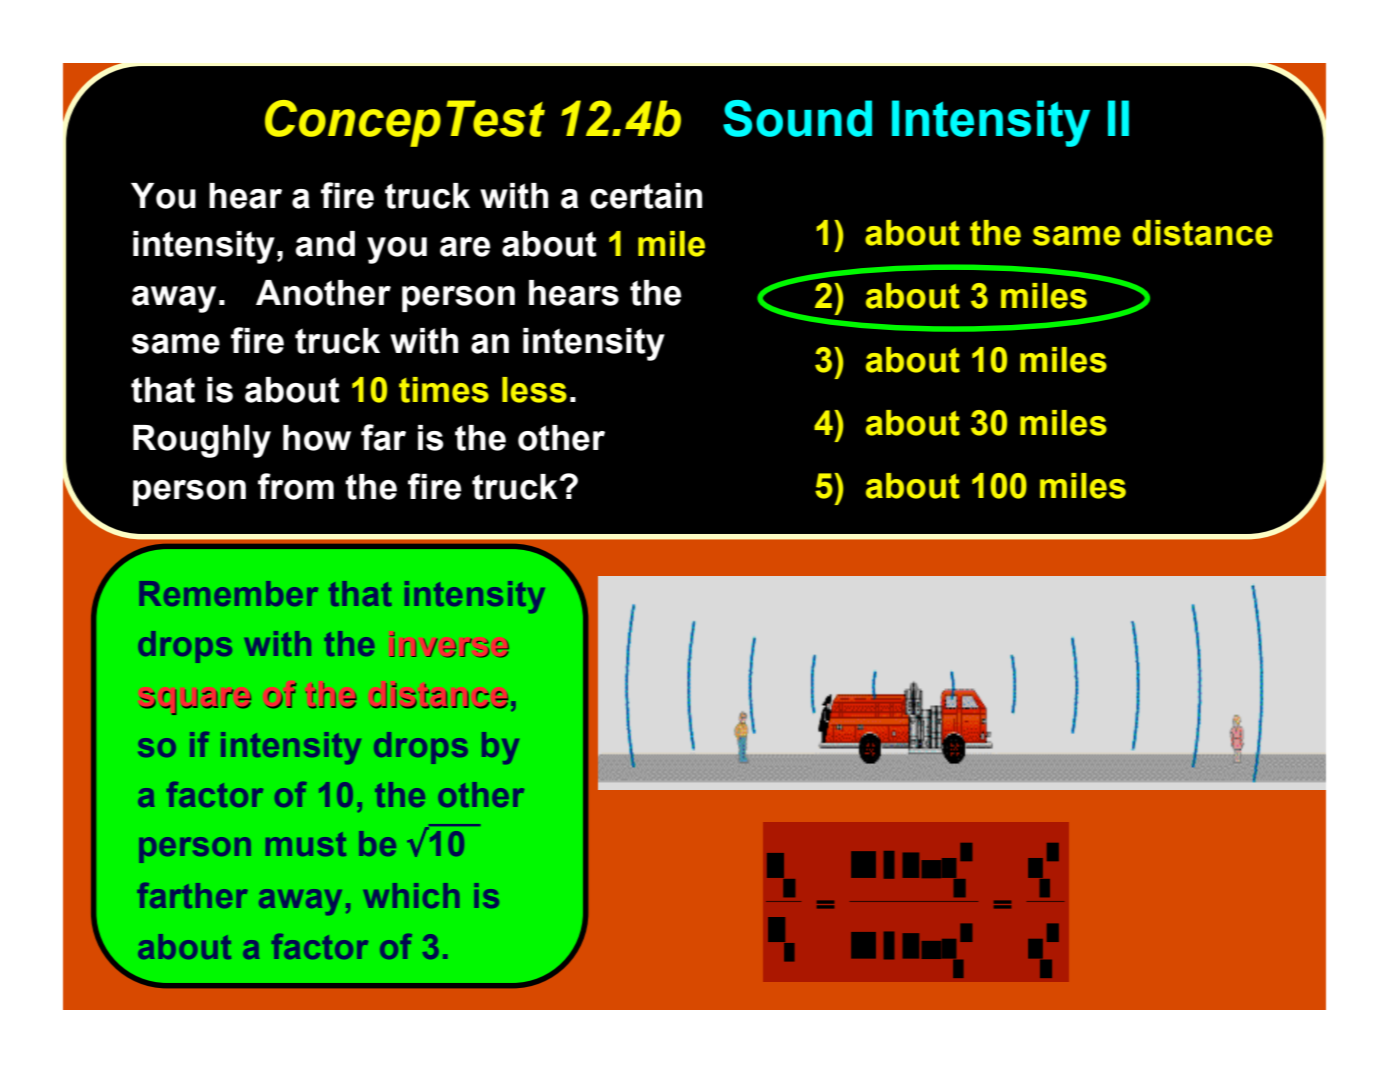 The width and height of the screenshot is (1389, 1073). What do you see at coordinates (797, 118) in the screenshot?
I see `Sound` at bounding box center [797, 118].
